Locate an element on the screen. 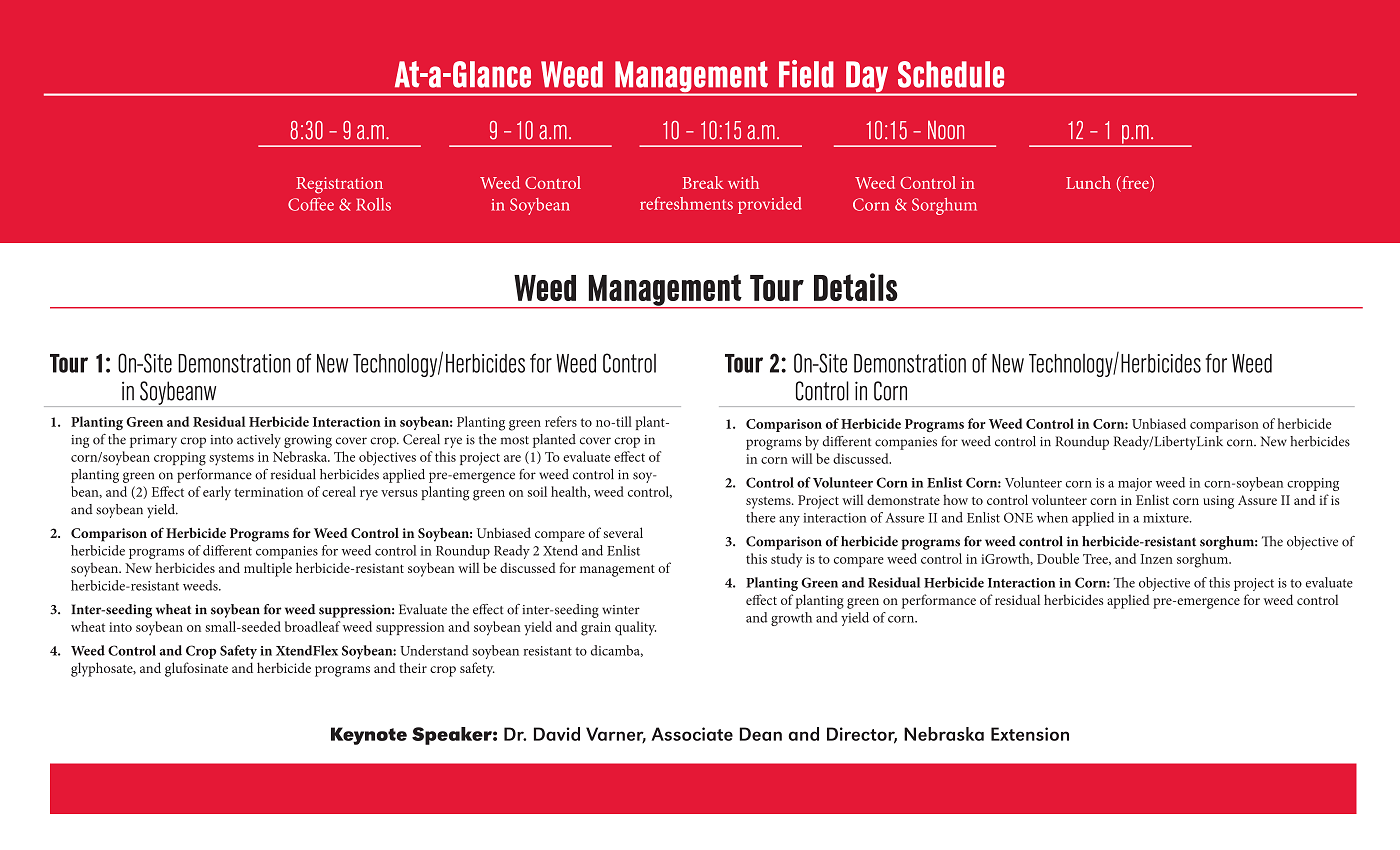 This screenshot has width=1400, height=850. major is located at coordinates (1135, 484).
